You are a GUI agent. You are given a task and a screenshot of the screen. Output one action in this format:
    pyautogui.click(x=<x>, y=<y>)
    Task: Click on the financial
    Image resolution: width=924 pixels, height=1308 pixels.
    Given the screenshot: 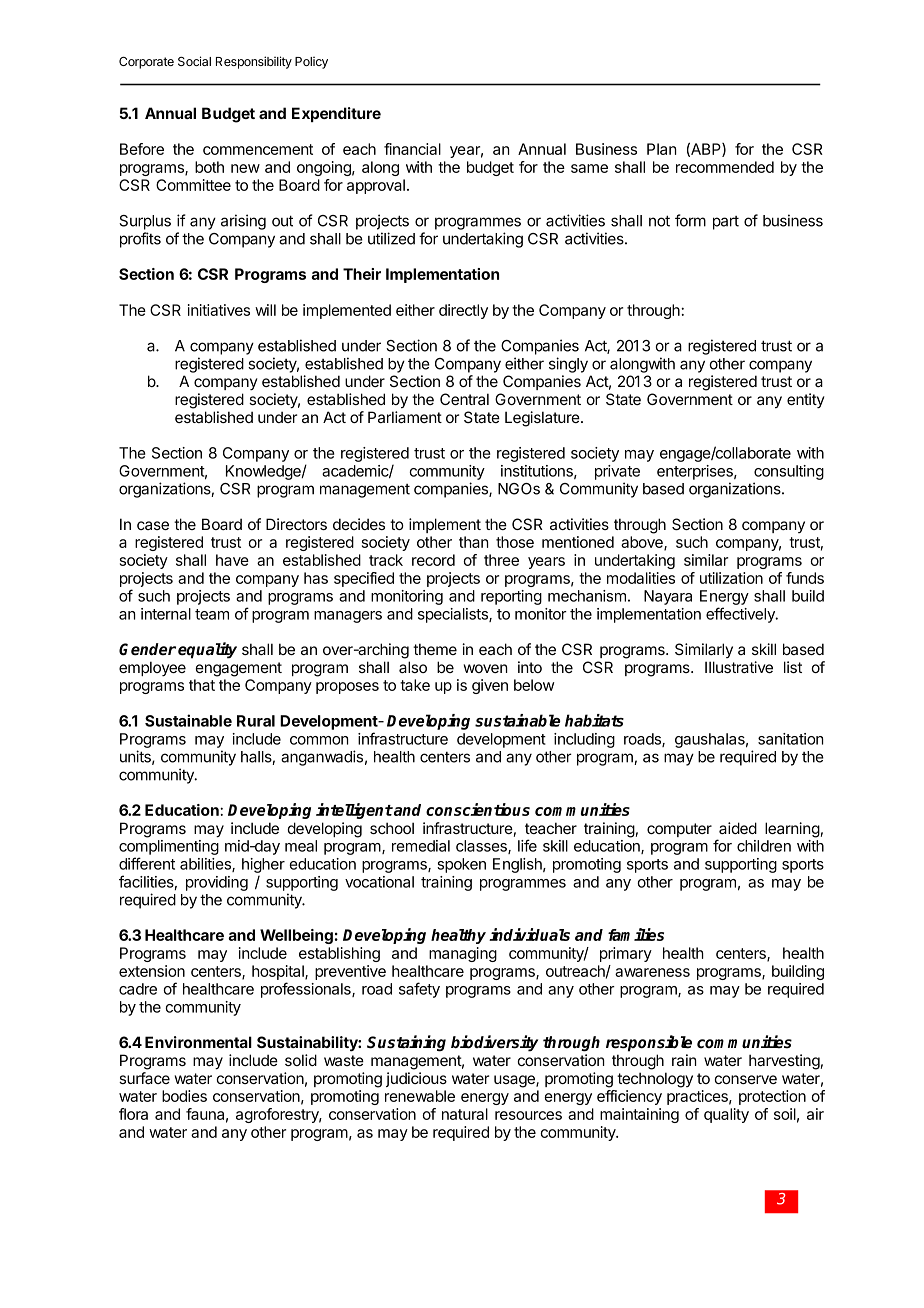 What is the action you would take?
    pyautogui.click(x=412, y=149)
